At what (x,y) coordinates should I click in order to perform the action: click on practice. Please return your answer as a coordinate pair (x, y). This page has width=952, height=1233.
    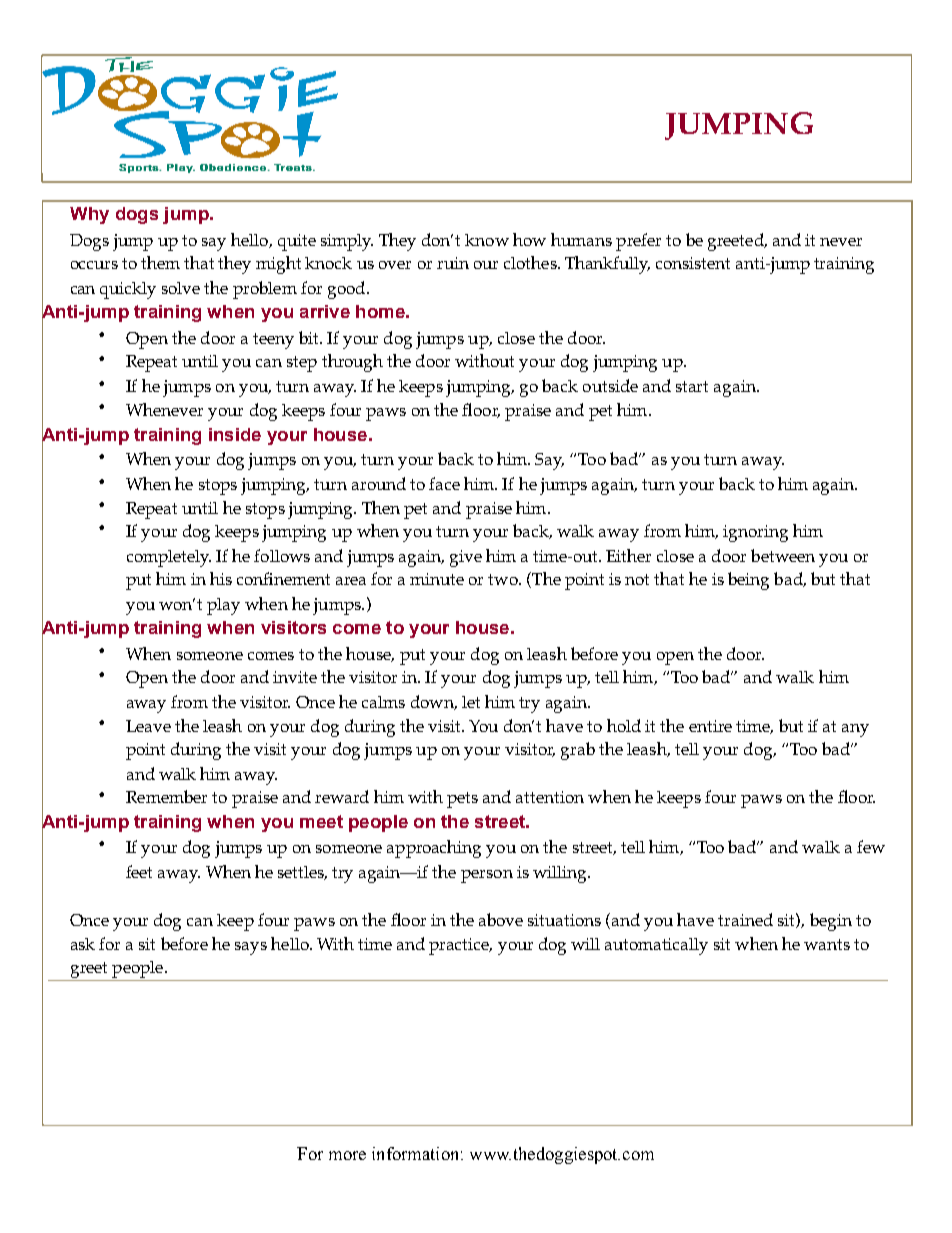
    Looking at the image, I should click on (460, 946).
